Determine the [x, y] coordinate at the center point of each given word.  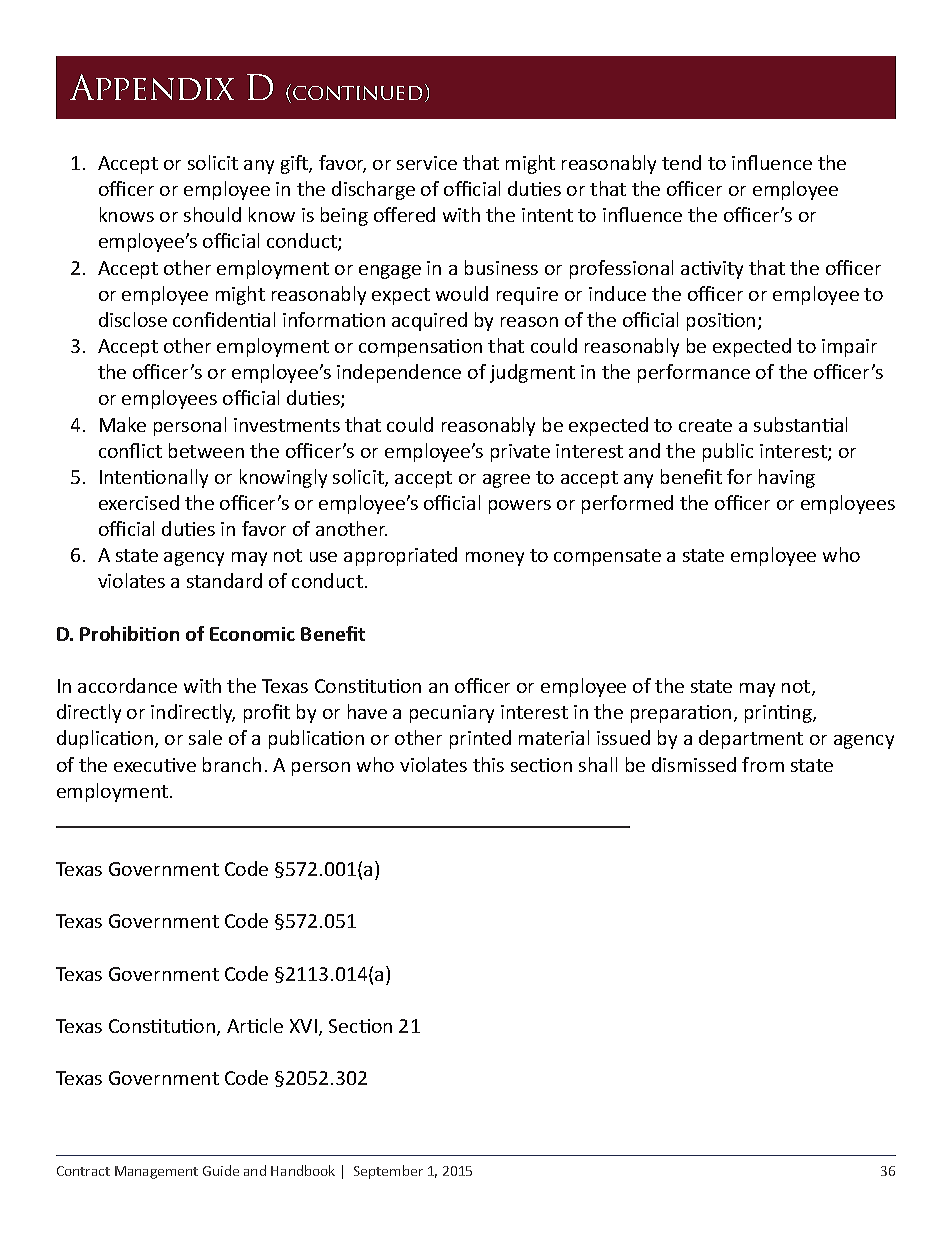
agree [506, 481]
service [427, 163]
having [787, 478]
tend [681, 162]
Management [156, 1172]
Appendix [152, 87]
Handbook [303, 1170]
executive [155, 765]
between [206, 450]
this [488, 764]
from [763, 764]
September [388, 1172]
